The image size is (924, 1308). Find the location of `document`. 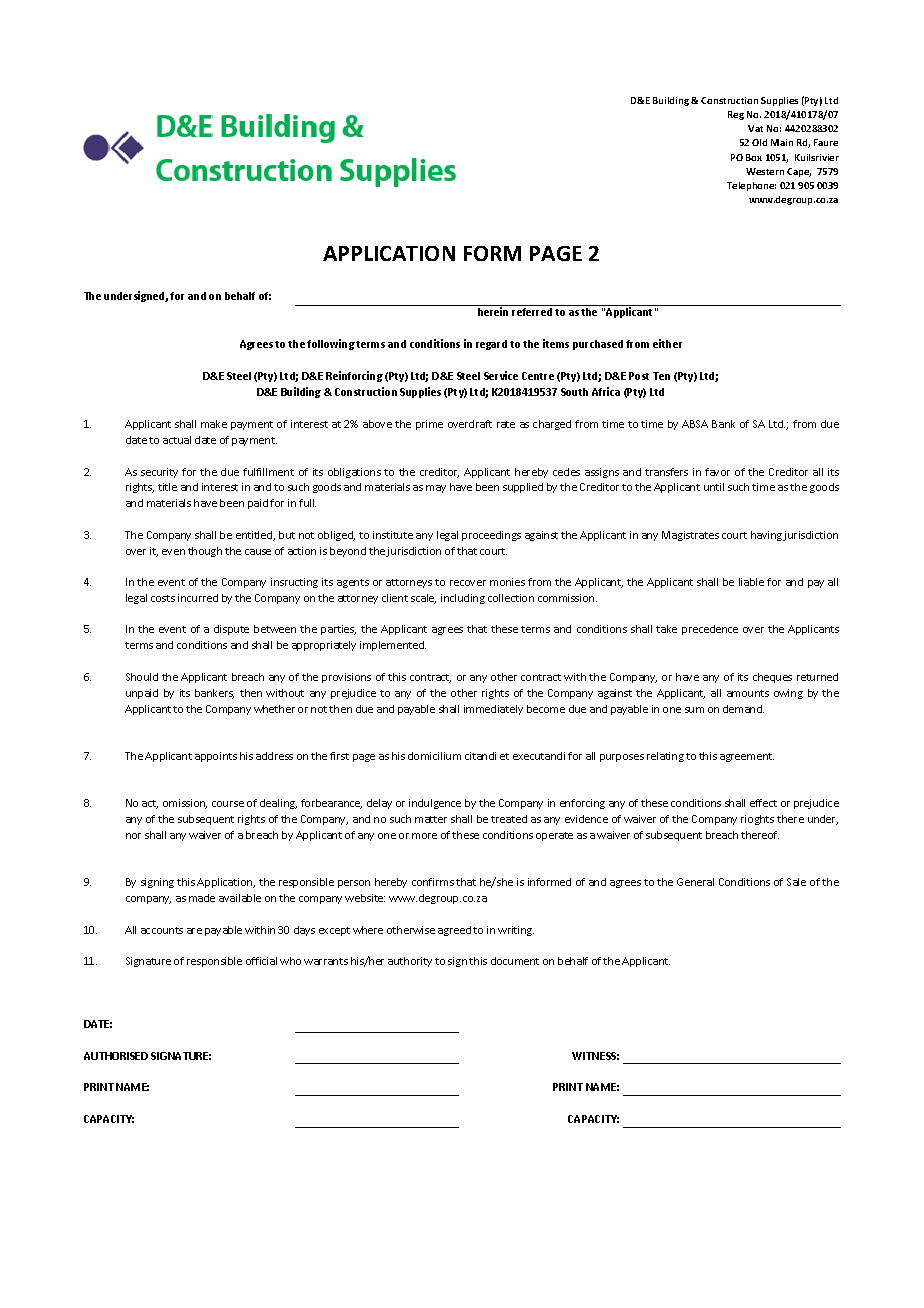

document is located at coordinates (515, 961).
